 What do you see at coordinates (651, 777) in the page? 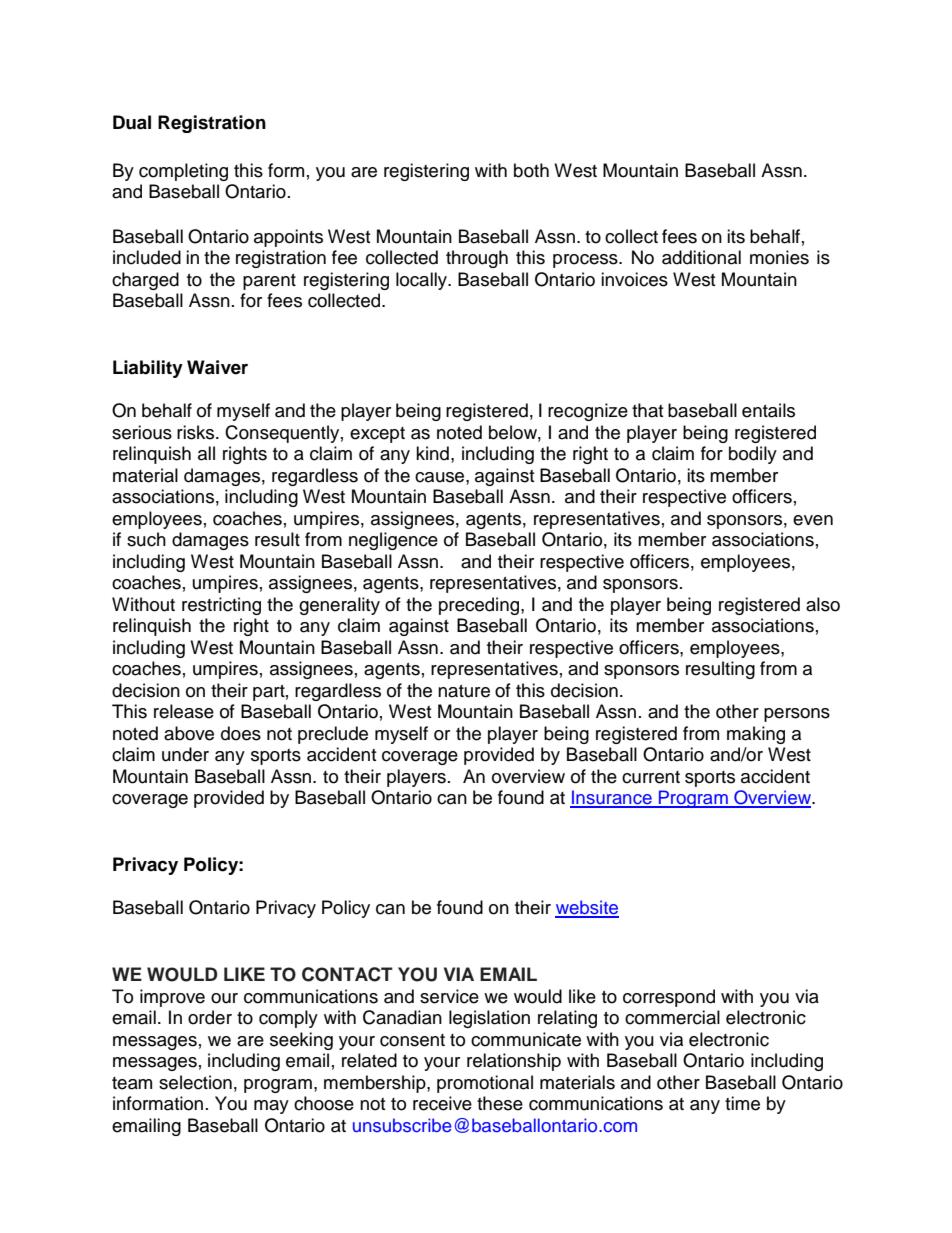
I see `current` at bounding box center [651, 777].
